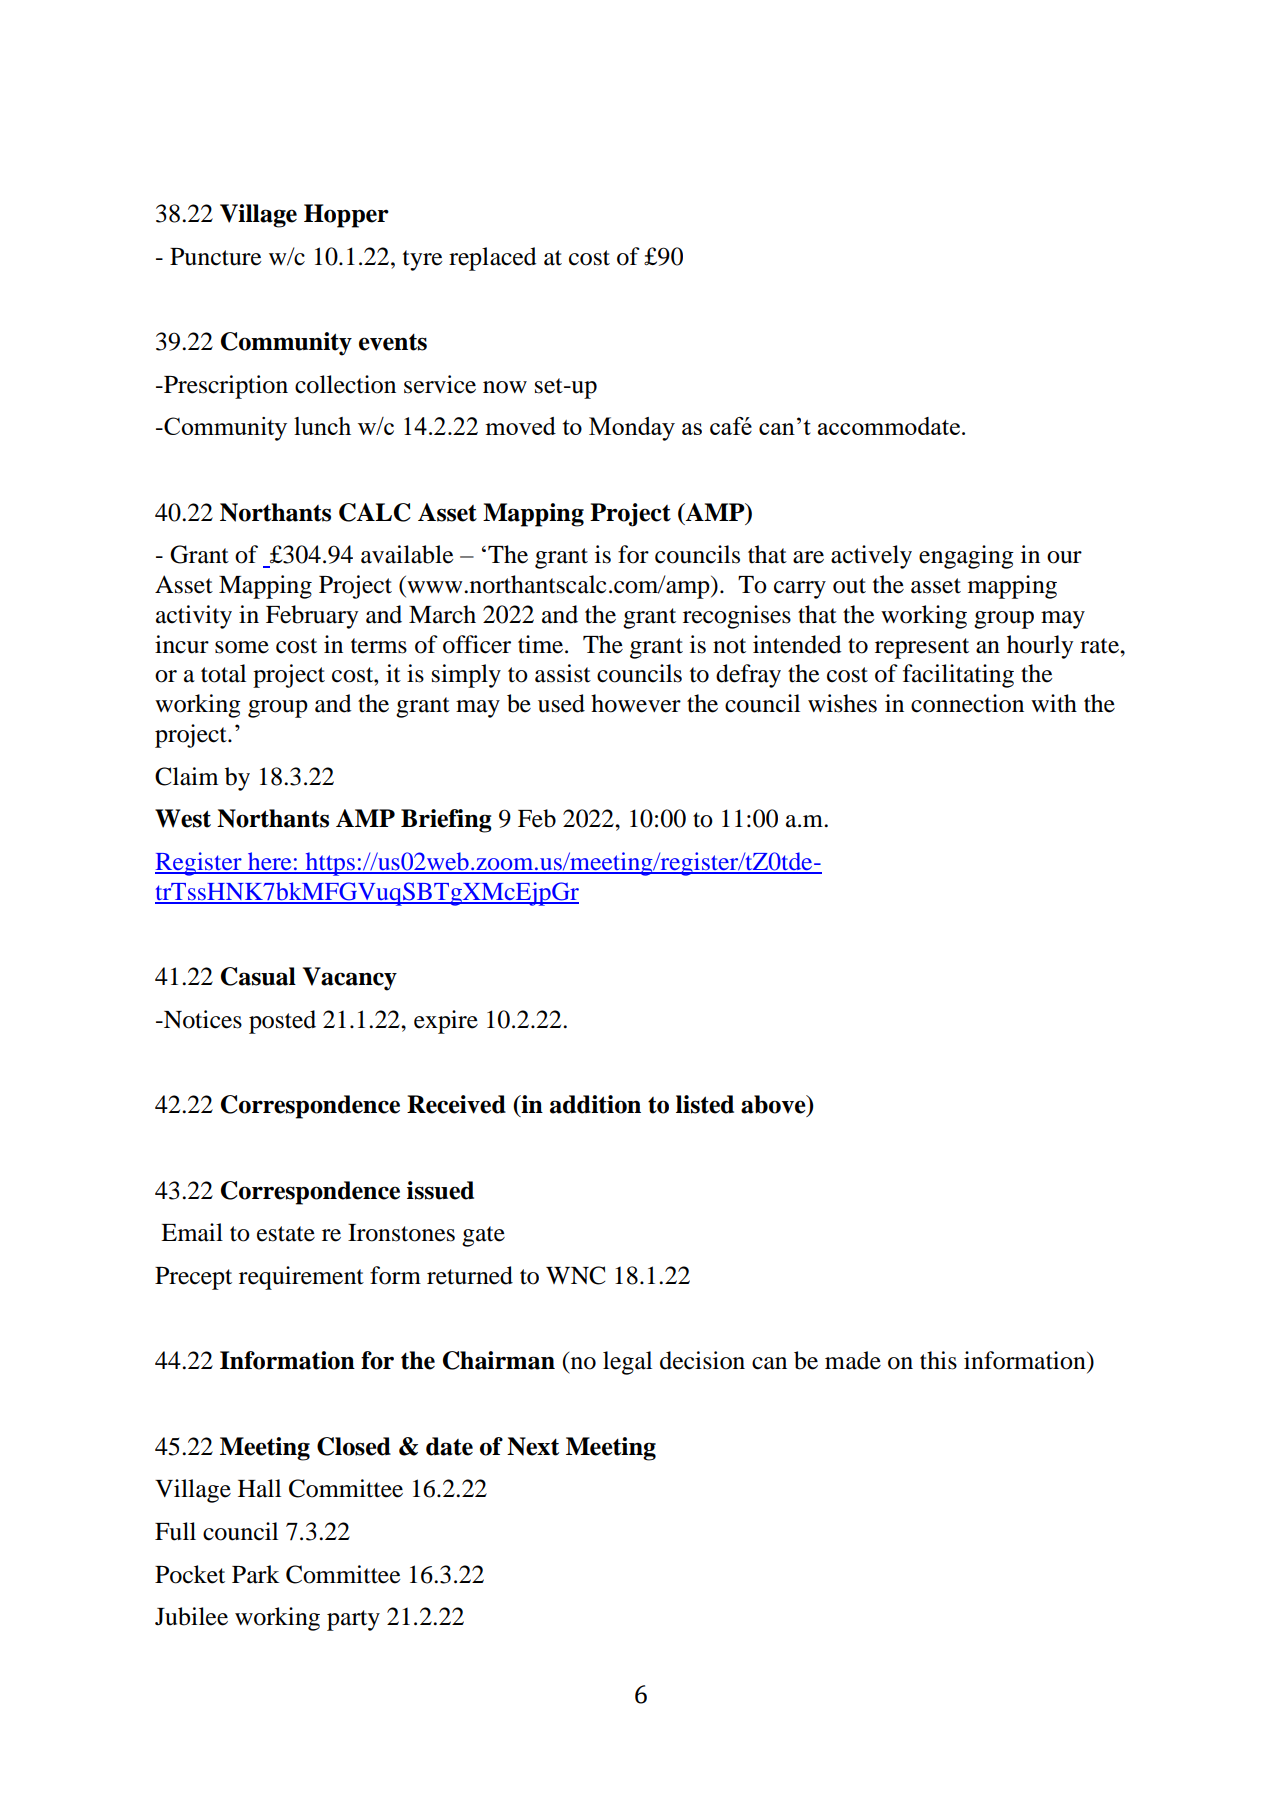 The image size is (1282, 1815). What do you see at coordinates (256, 1574) in the screenshot?
I see `Park` at bounding box center [256, 1574].
